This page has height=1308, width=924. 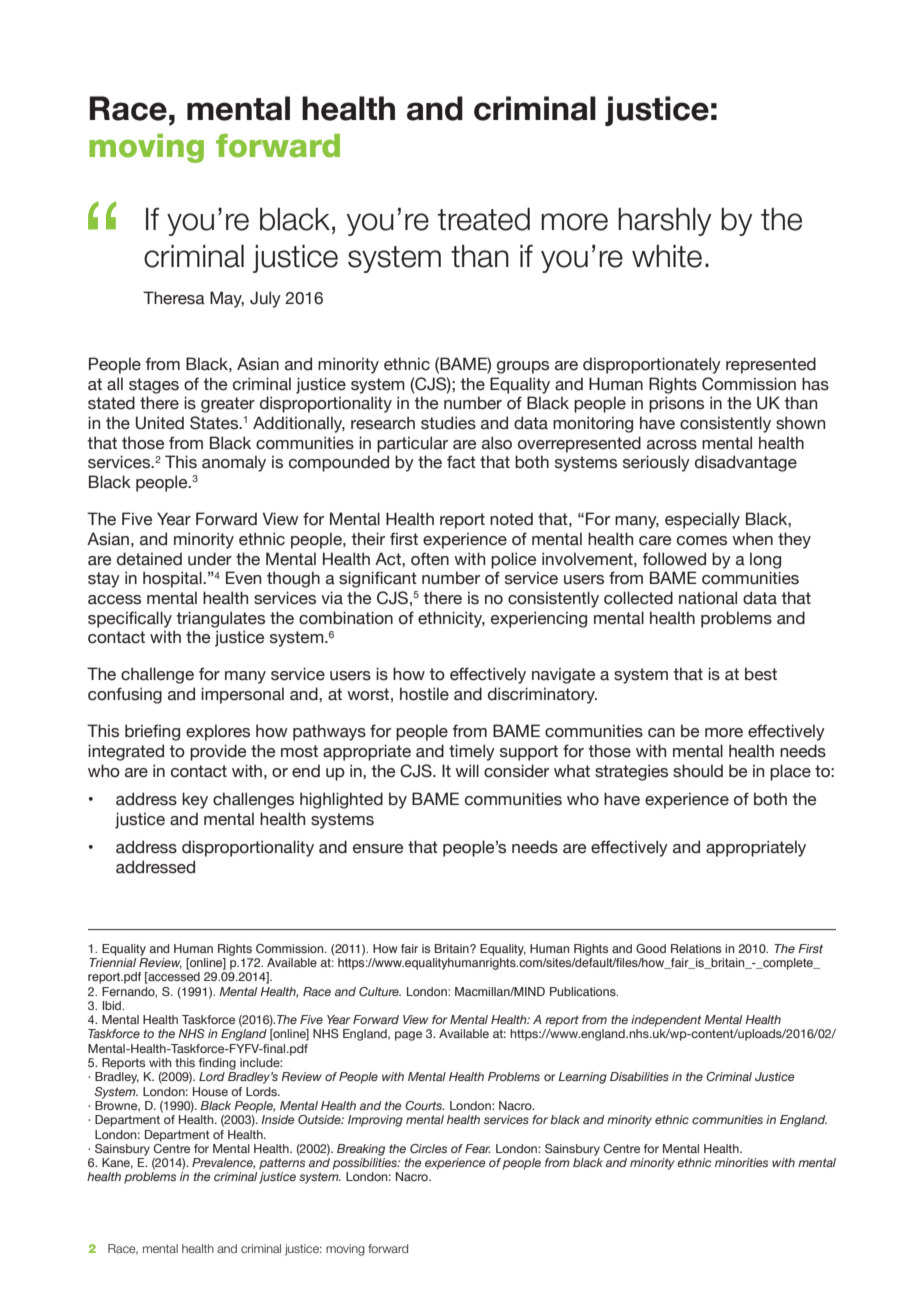 I want to click on white, so click(x=667, y=256).
